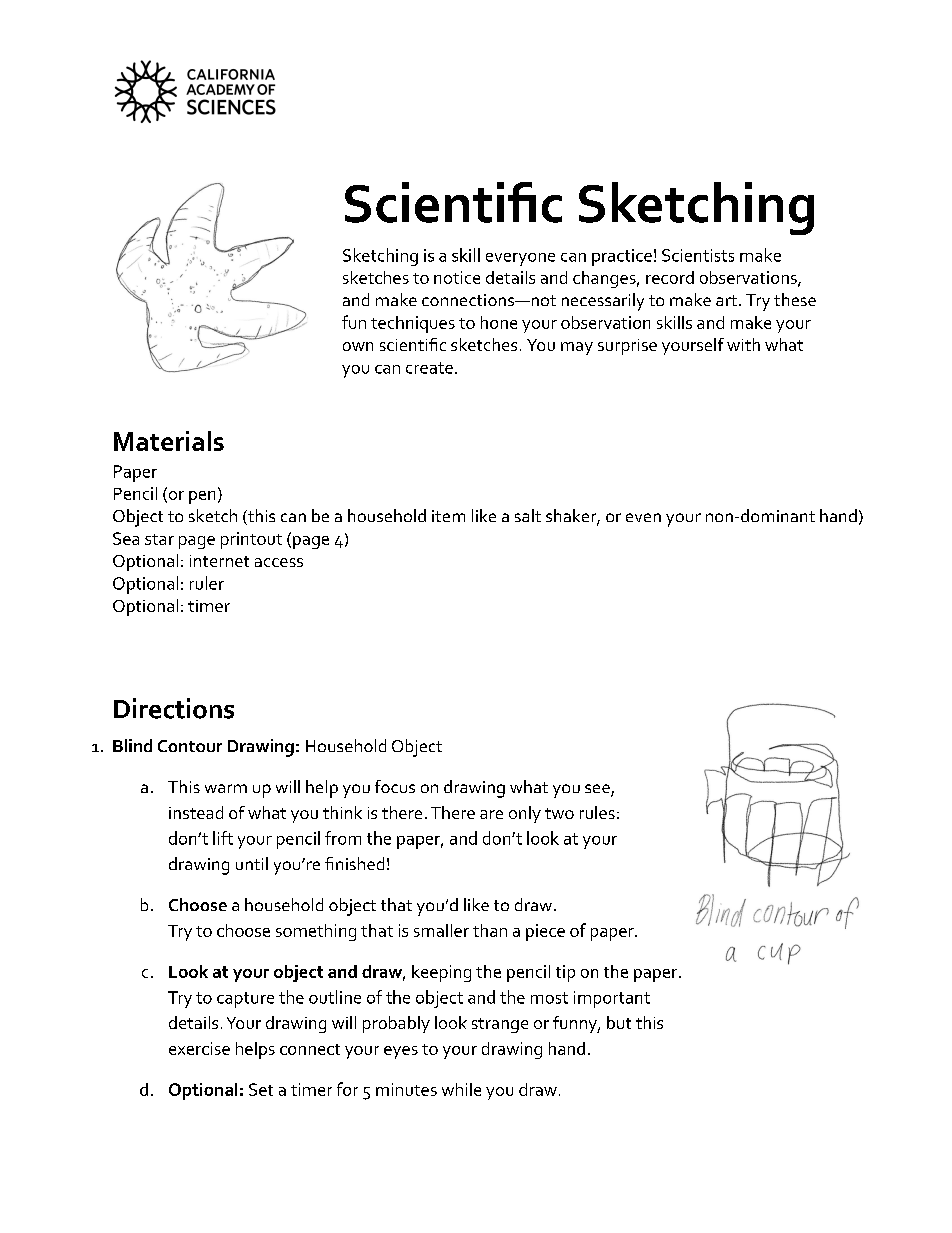 The image size is (952, 1233). Describe the element at coordinates (726, 300) in the document. I see `art` at that location.
